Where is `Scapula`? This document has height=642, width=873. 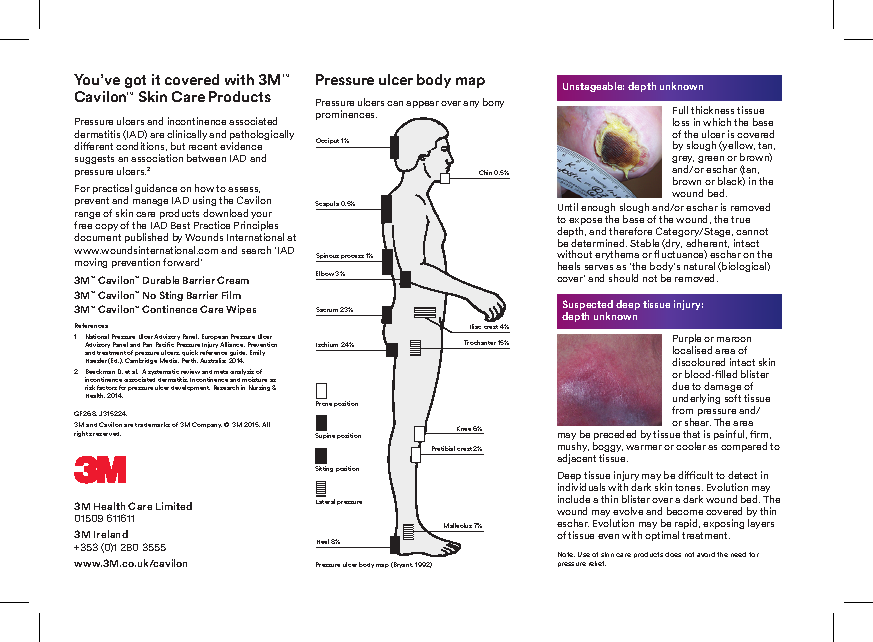
Scapula is located at coordinates (328, 205).
